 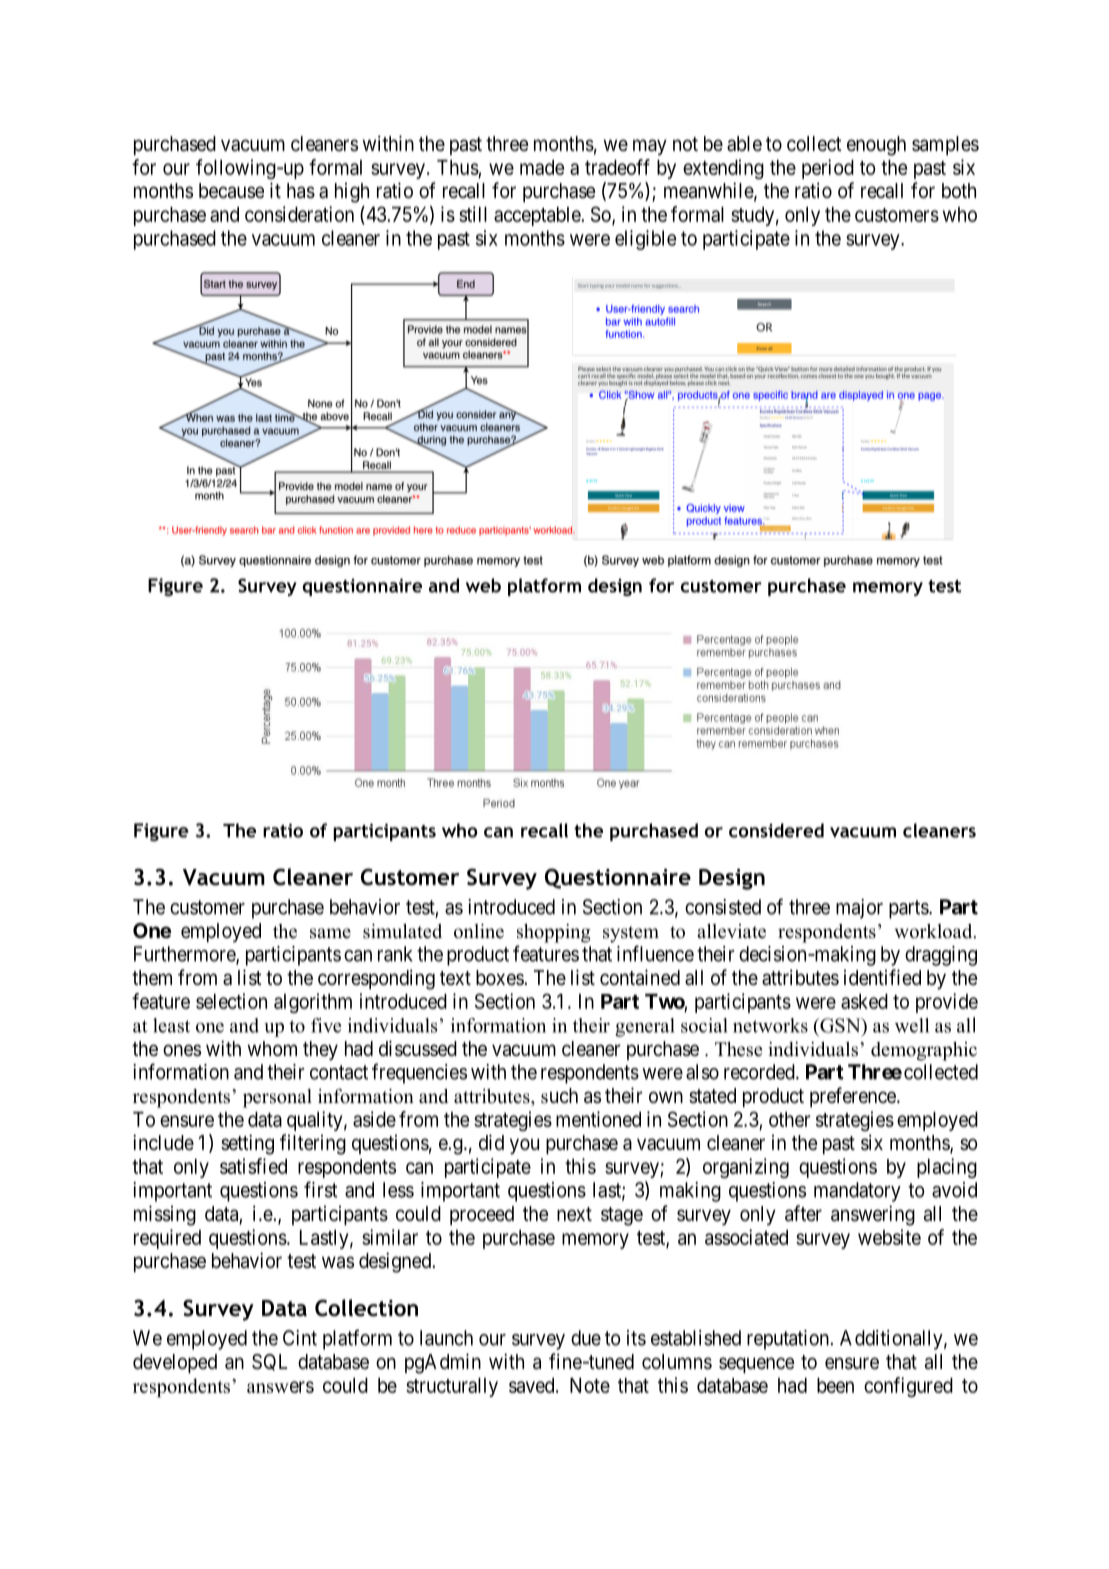 I want to click on made, so click(x=542, y=167).
